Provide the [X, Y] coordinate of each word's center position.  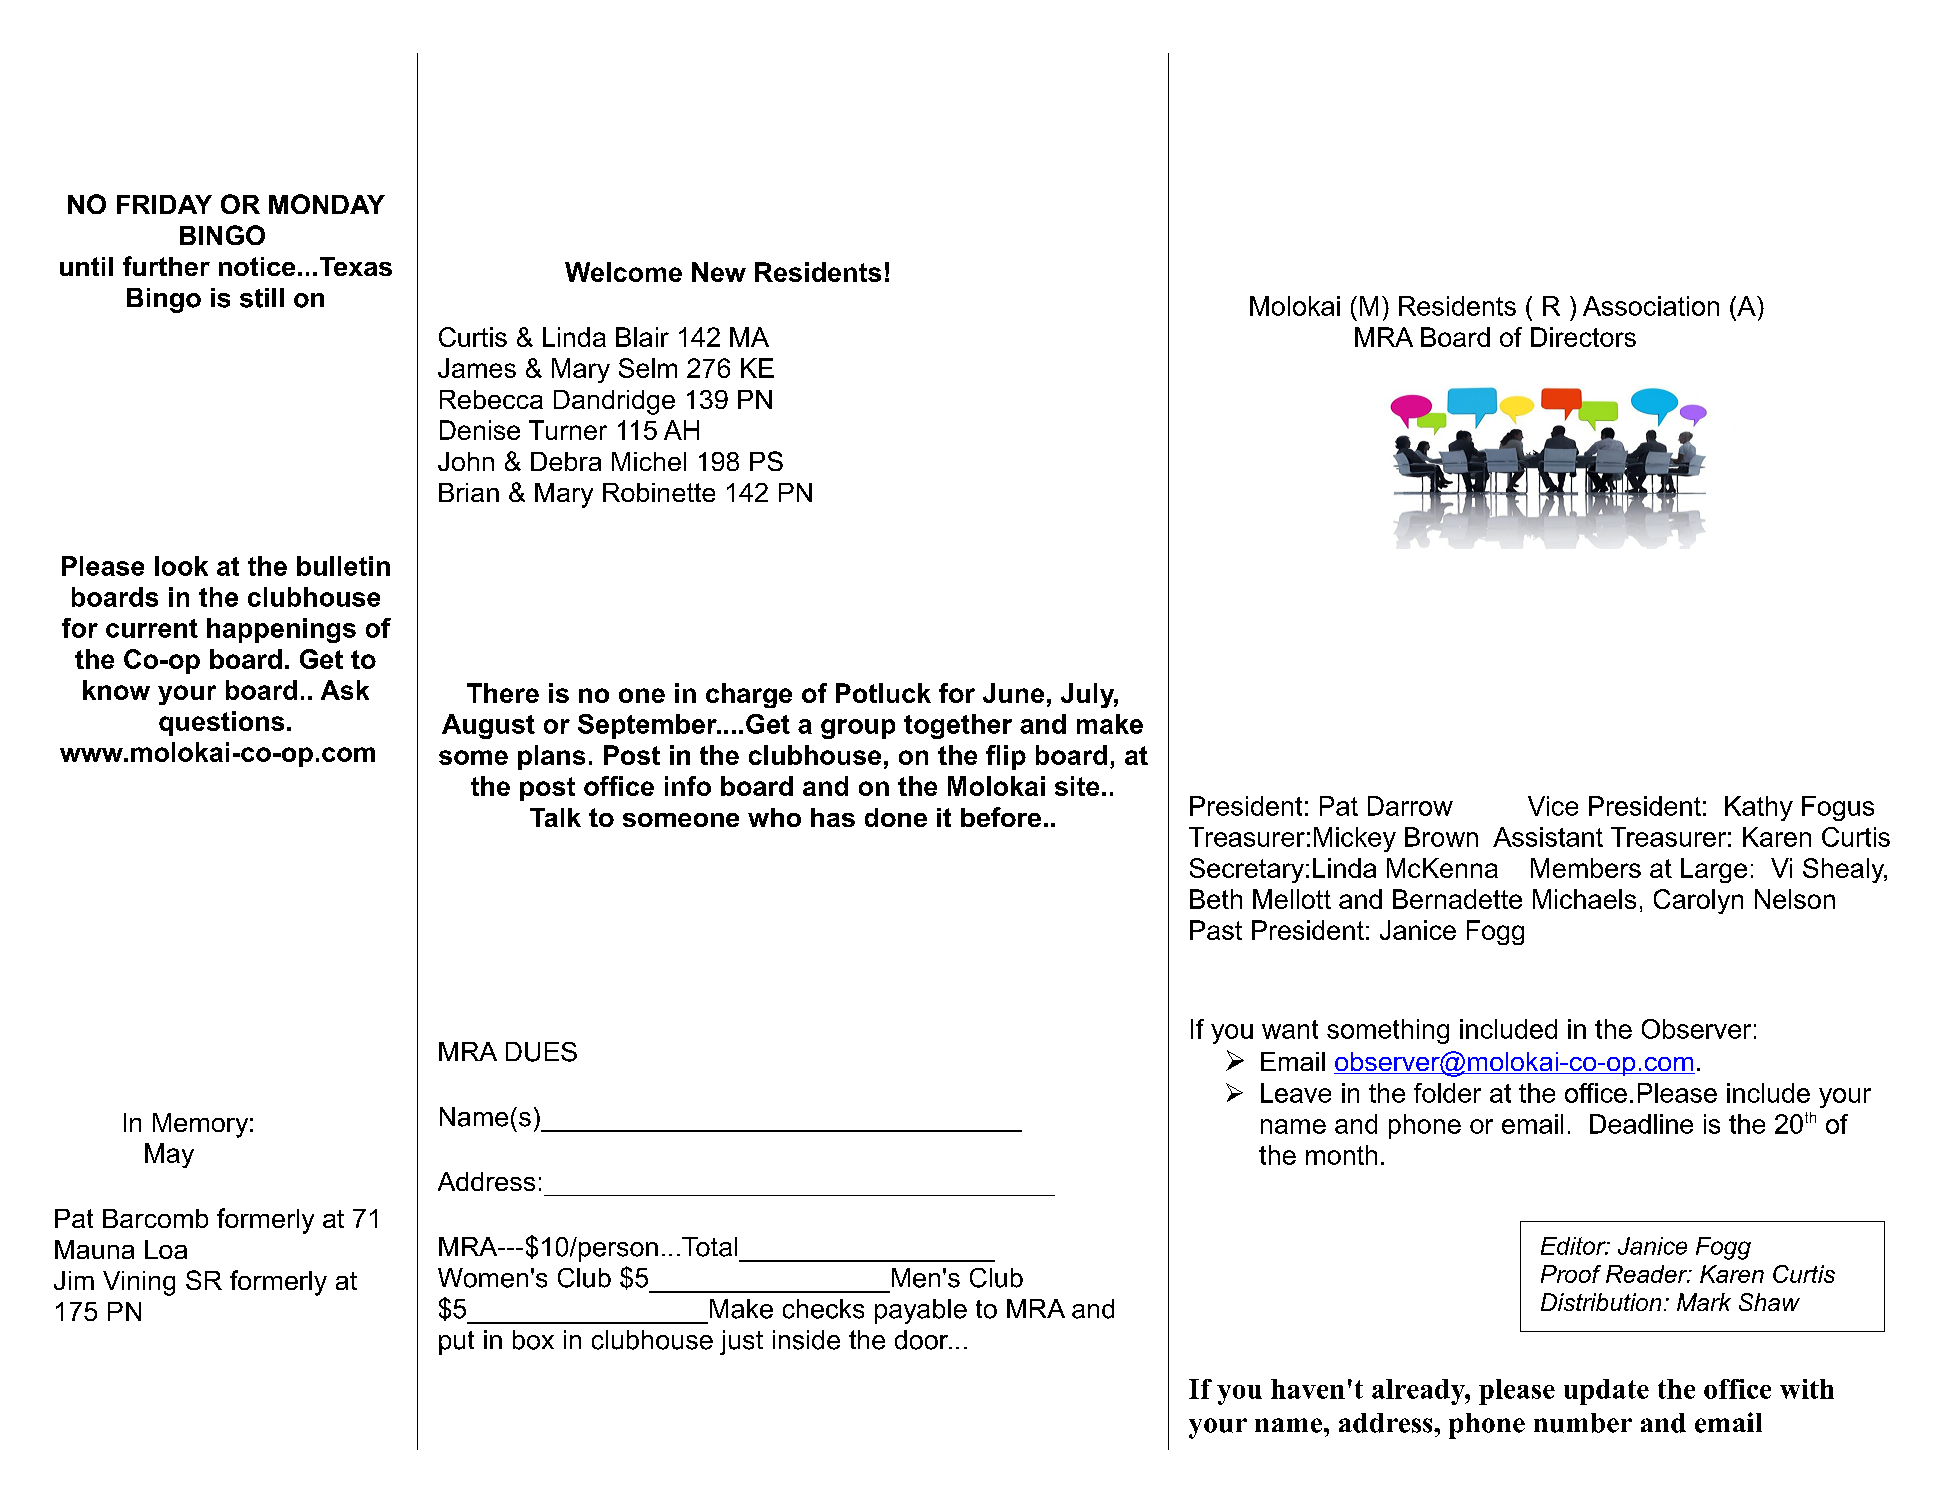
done [896, 817]
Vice [1553, 806]
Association [1651, 306]
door [923, 1340]
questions [221, 723]
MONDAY [327, 204]
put [456, 1343]
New [719, 272]
